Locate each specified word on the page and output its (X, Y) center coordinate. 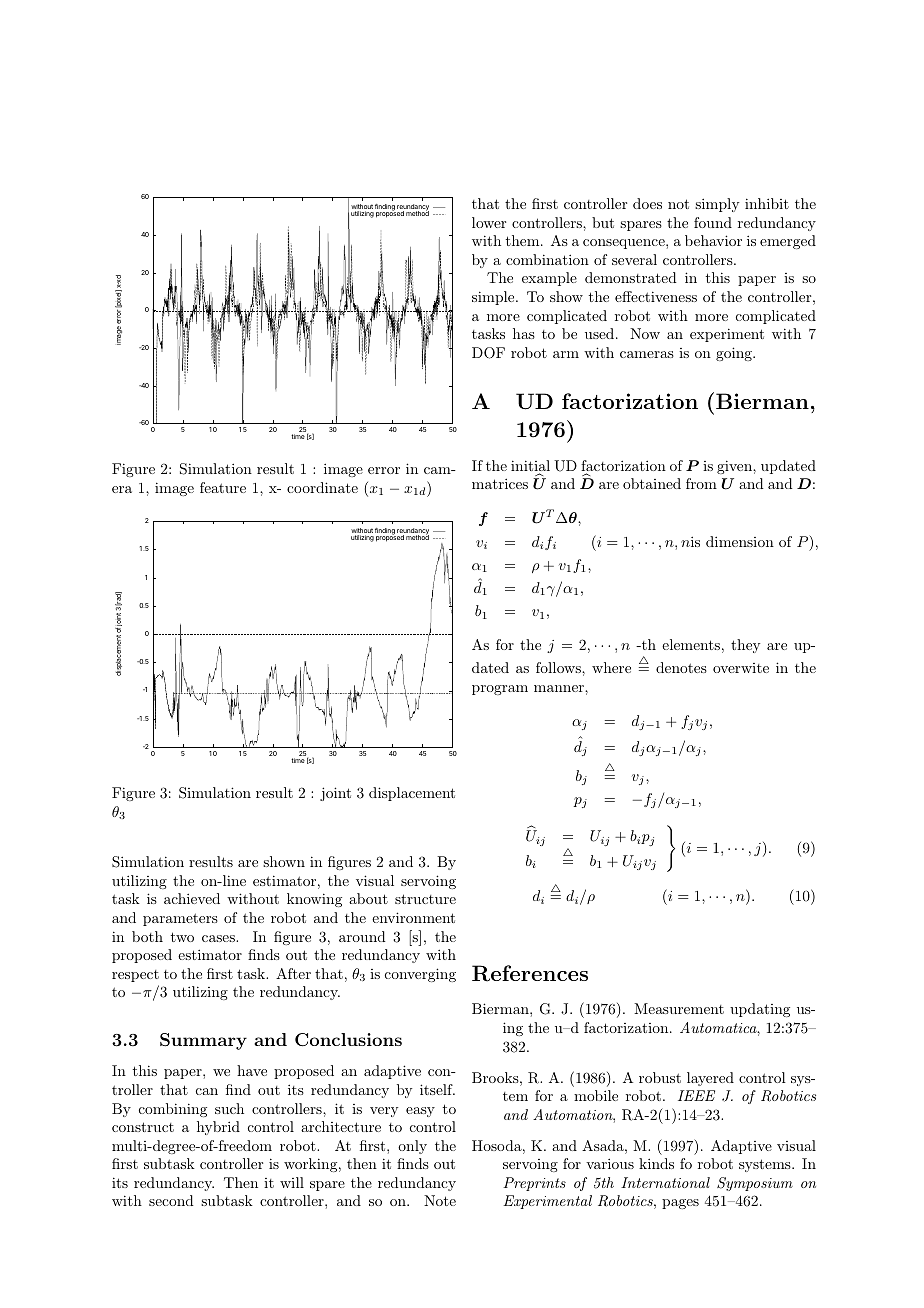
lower (489, 222)
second (171, 1200)
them (524, 240)
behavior (713, 240)
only (412, 1147)
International (665, 1182)
